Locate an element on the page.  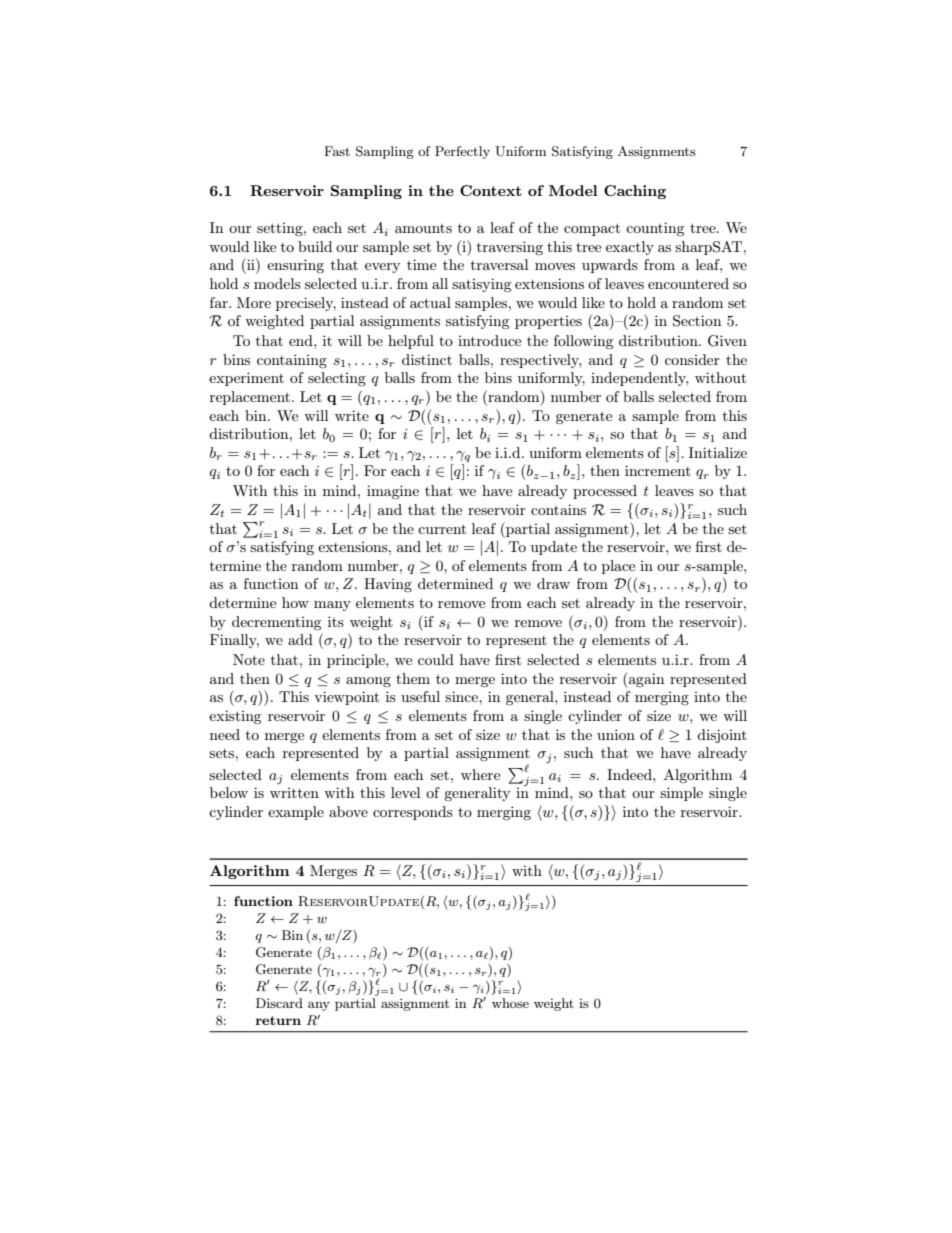
Discard is located at coordinates (279, 1003).
